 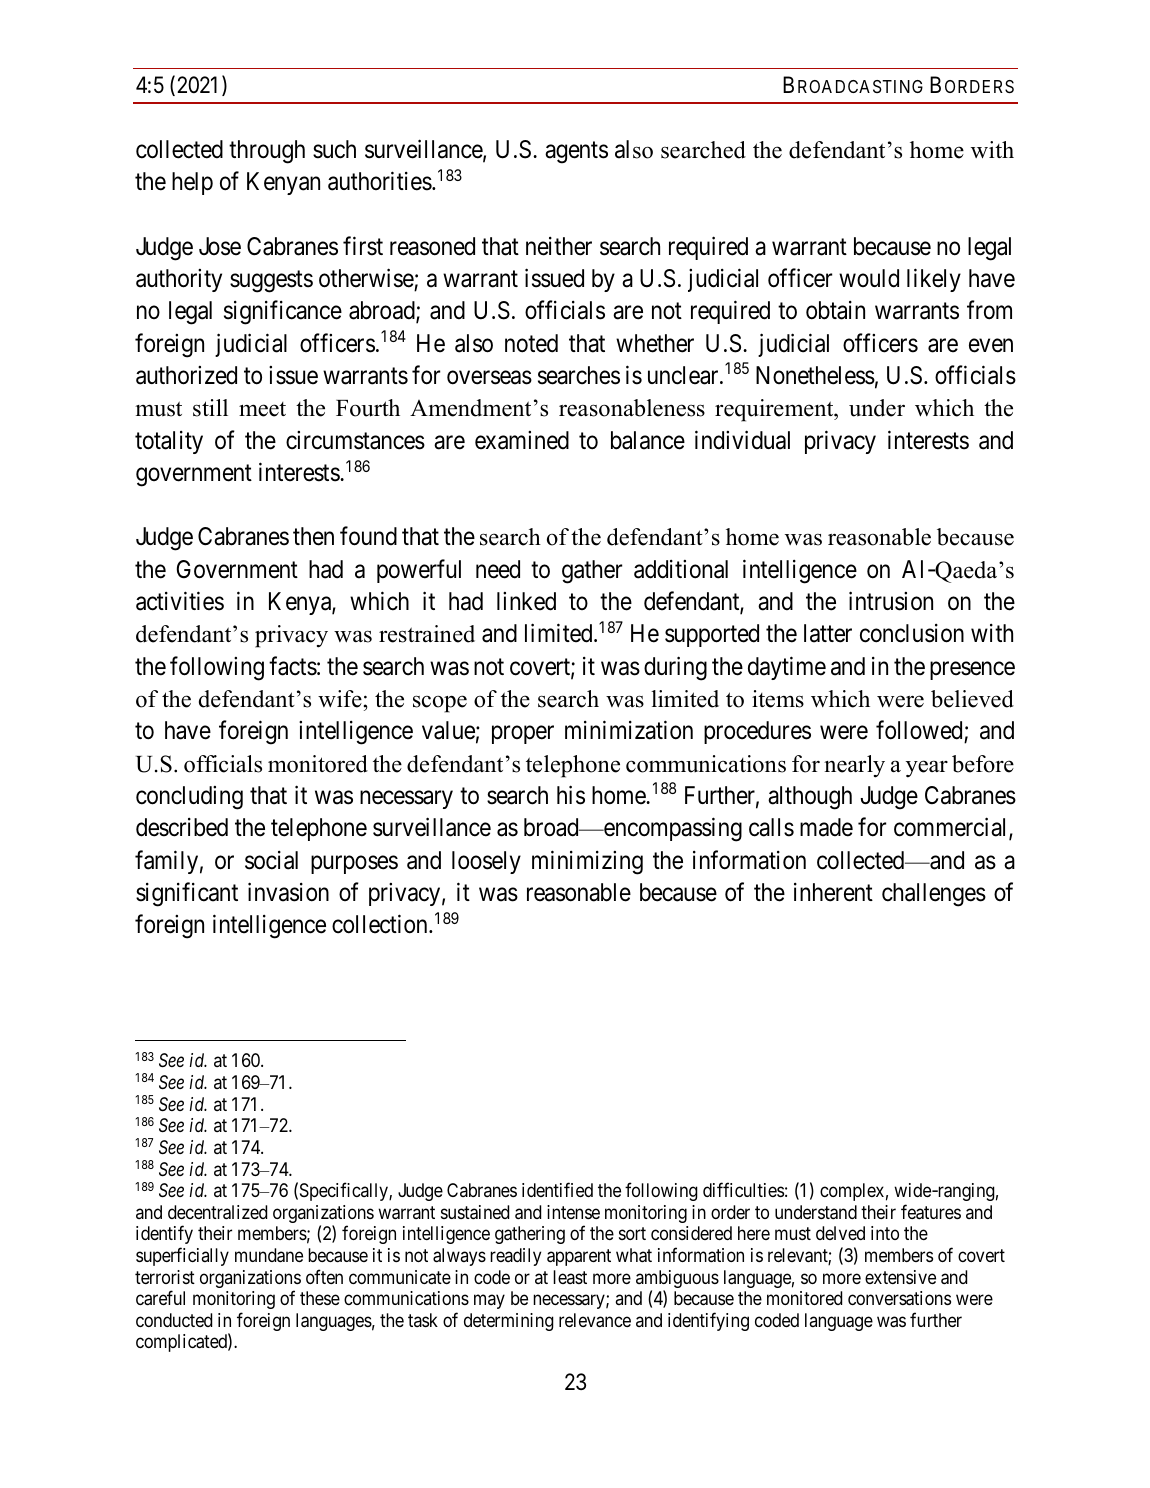 I want to click on would, so click(x=869, y=278).
